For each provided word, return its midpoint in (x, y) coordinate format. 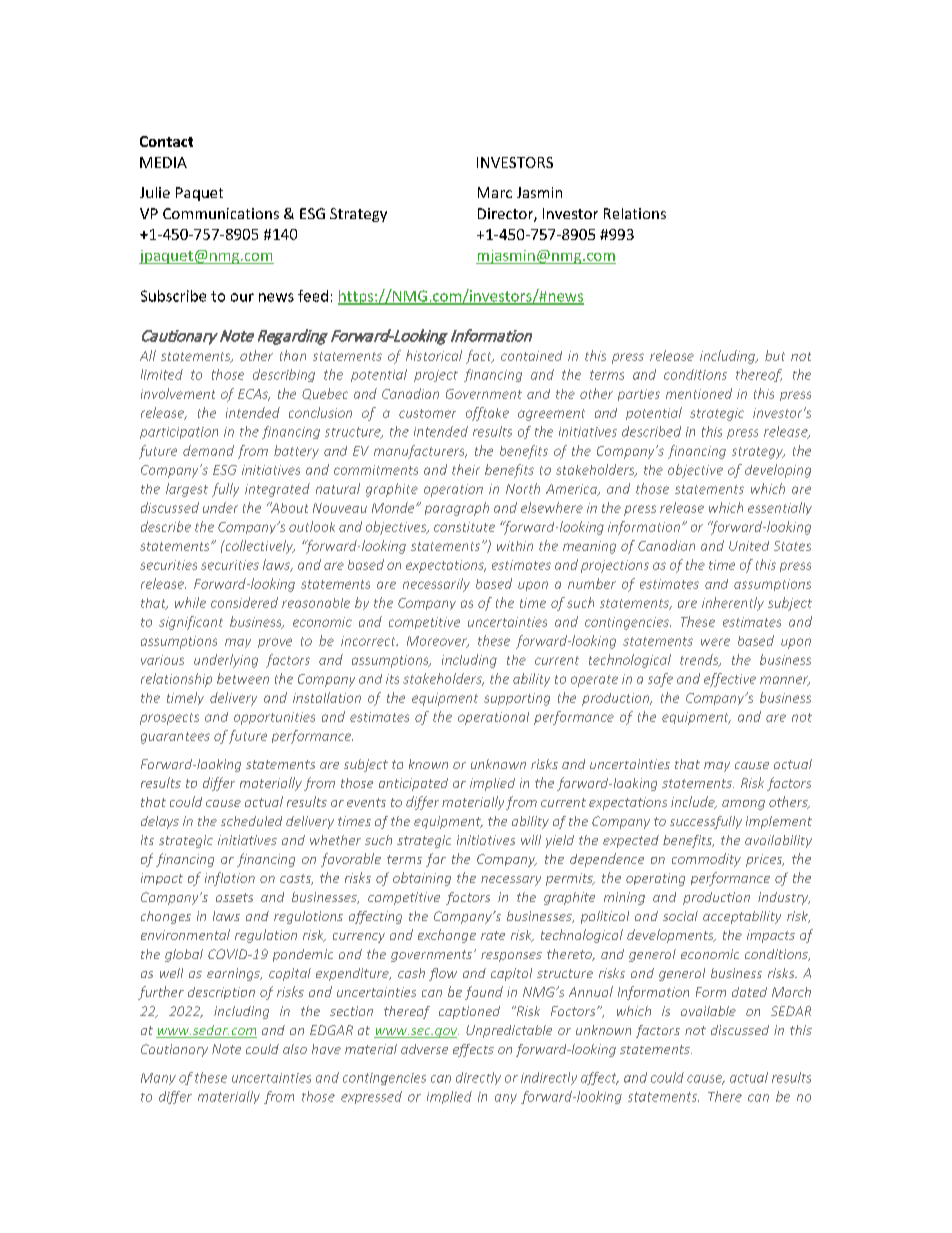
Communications (221, 213)
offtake (487, 414)
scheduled (251, 821)
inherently (733, 604)
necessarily (436, 585)
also (295, 1049)
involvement (178, 393)
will (531, 840)
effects (473, 1050)
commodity (706, 860)
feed (313, 296)
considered (244, 602)
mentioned (699, 393)
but (775, 355)
